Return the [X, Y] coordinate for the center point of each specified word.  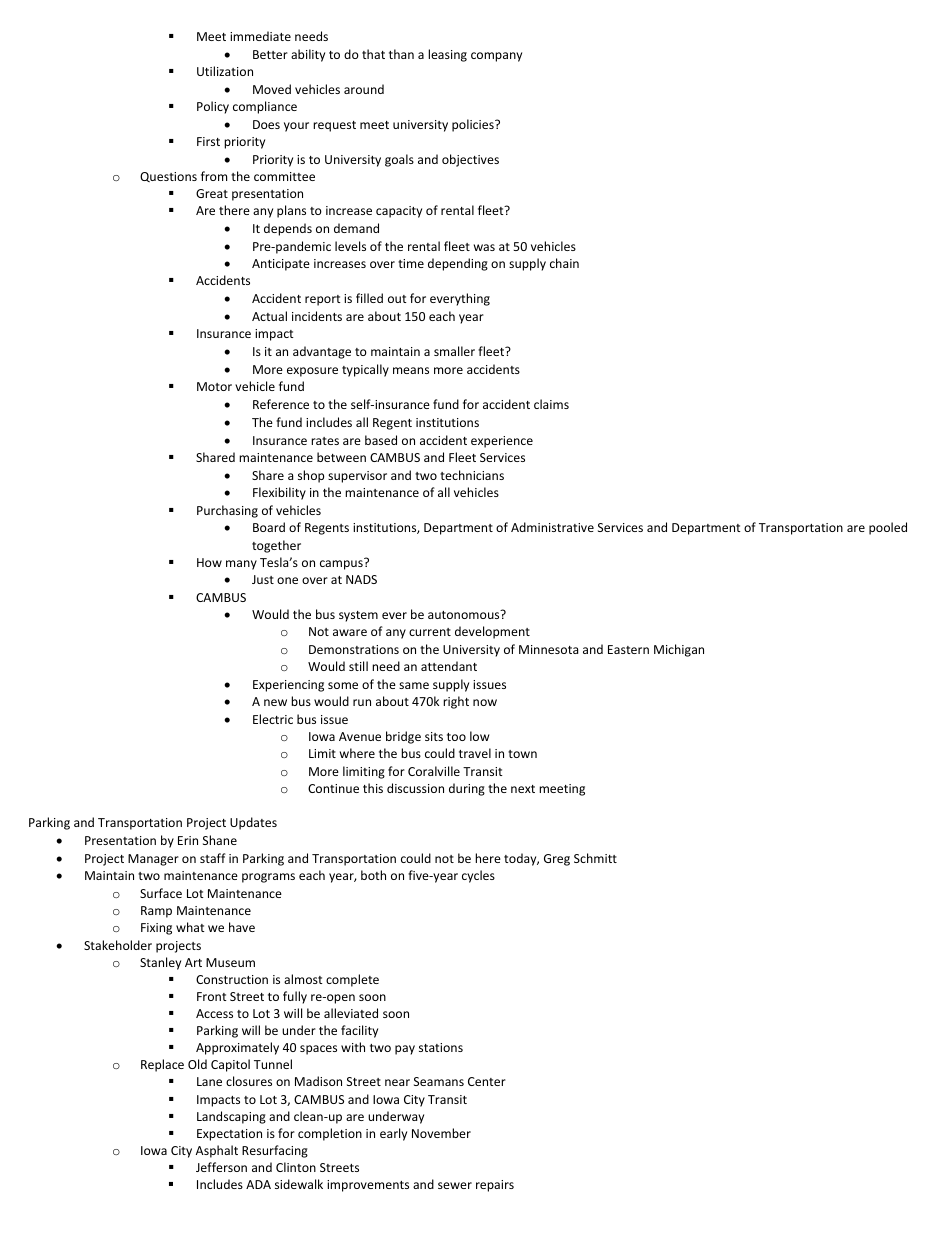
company [496, 57]
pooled [888, 528]
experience [502, 442]
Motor [214, 386]
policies [474, 125]
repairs [495, 1186]
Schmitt [595, 858]
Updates [253, 823]
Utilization [225, 71]
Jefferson [221, 1167]
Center [487, 1081]
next [523, 789]
